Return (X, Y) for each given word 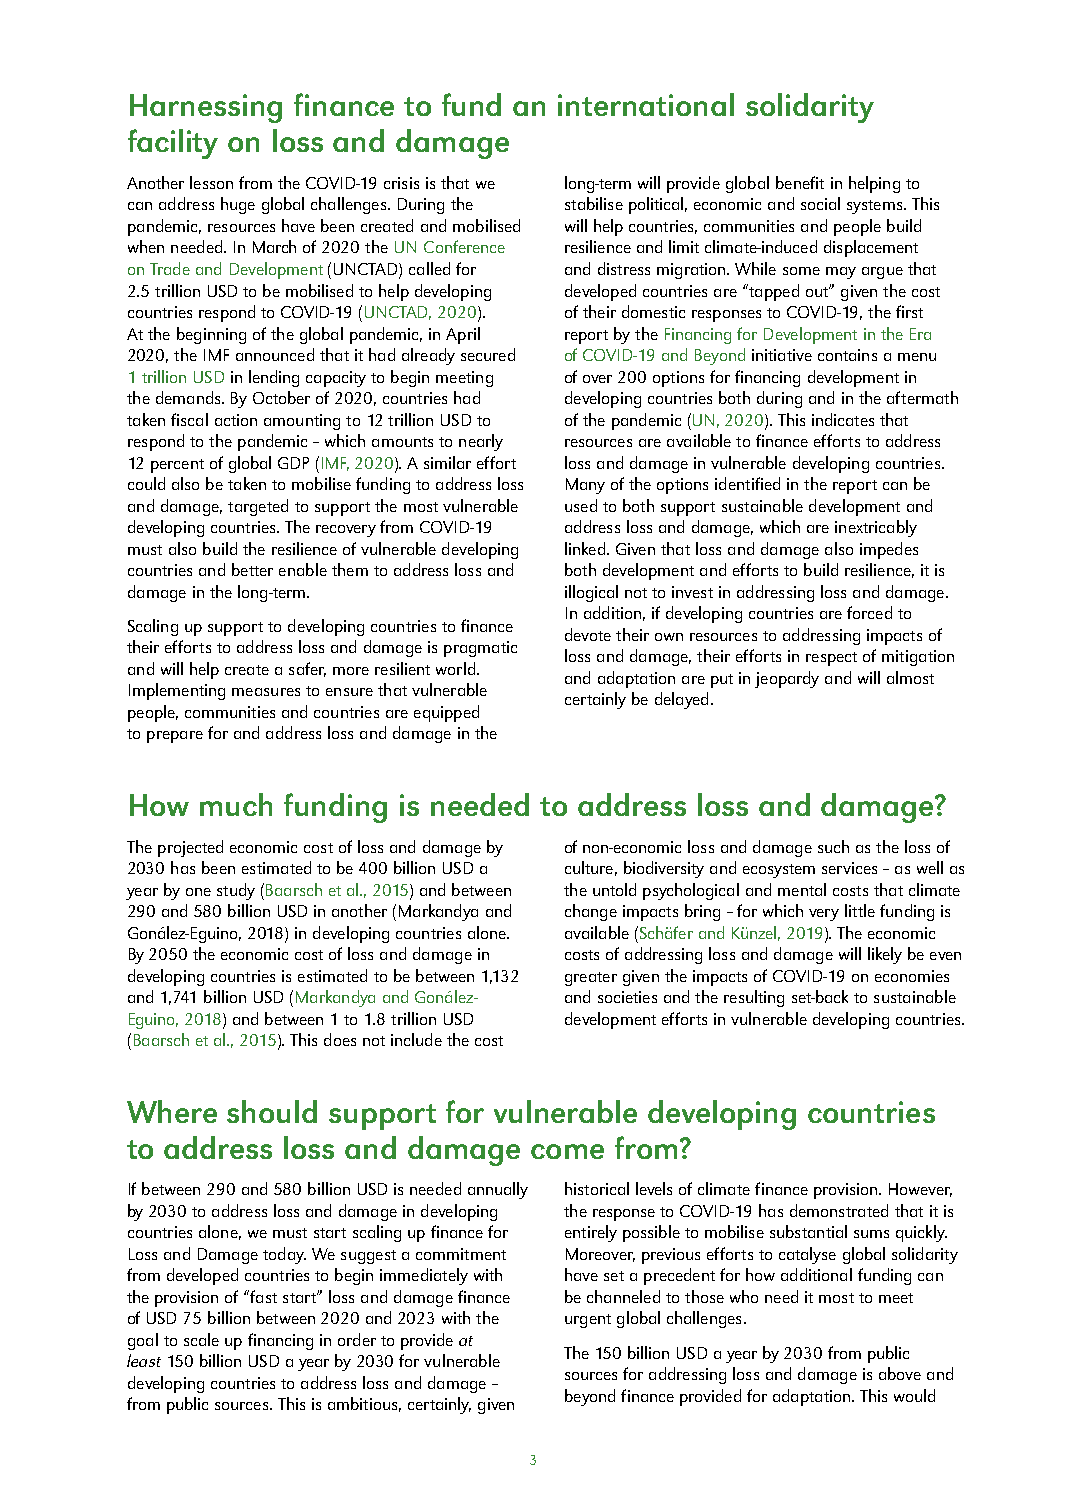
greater (591, 979)
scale (201, 1339)
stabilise (594, 203)
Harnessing (206, 108)
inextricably (876, 528)
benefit (800, 182)
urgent (588, 1321)
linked (585, 548)
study (236, 891)
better (252, 569)
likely (885, 955)
